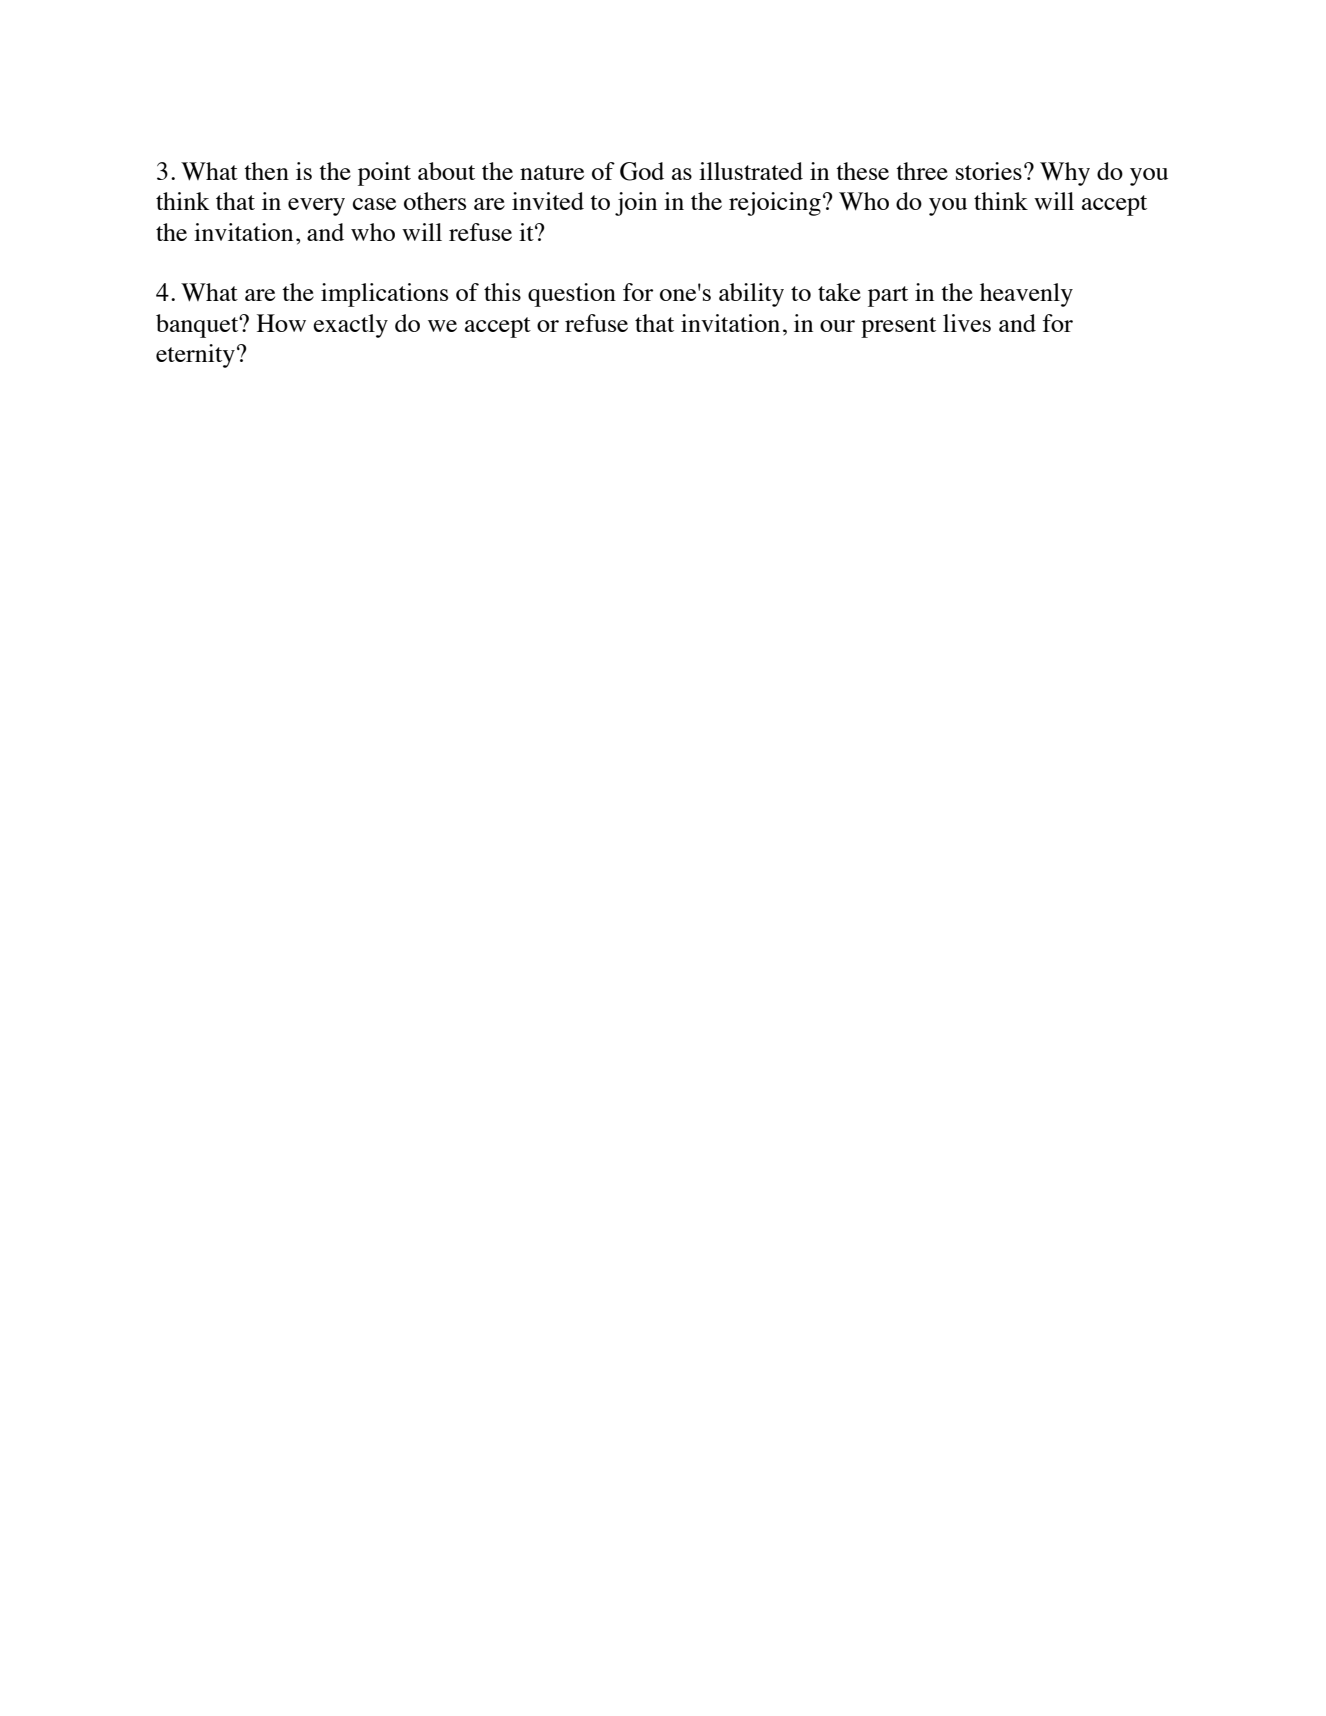 The image size is (1326, 1716). I want to click on join, so click(636, 204).
